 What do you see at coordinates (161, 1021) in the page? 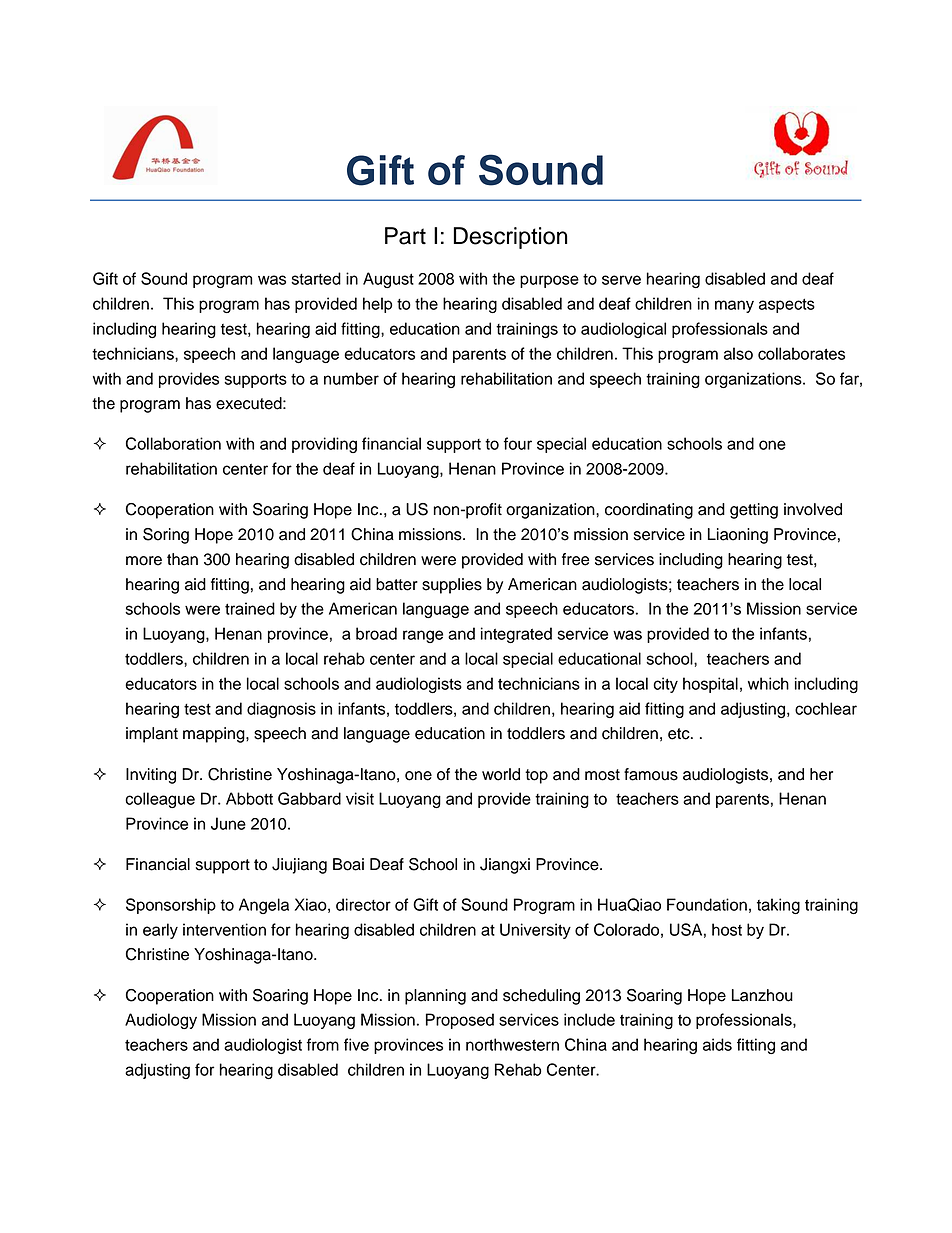
I see `Audiology` at bounding box center [161, 1021].
